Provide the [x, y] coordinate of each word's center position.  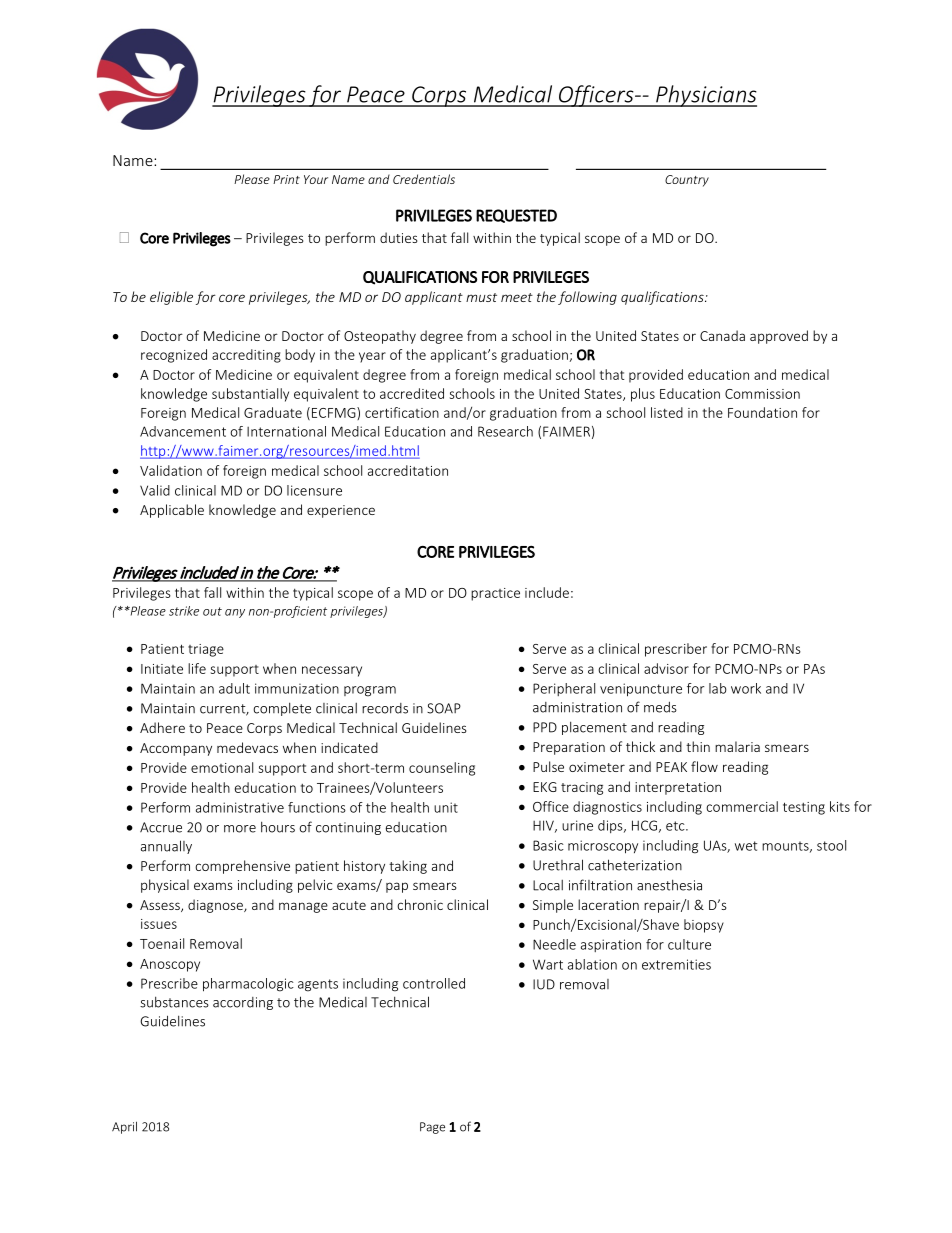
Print [286, 179]
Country [687, 181]
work [746, 688]
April [124, 1127]
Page [432, 1128]
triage [206, 650]
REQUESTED [516, 216]
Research [505, 431]
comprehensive [242, 867]
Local [548, 885]
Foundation [762, 412]
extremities [676, 964]
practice [495, 594]
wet [746, 846]
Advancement [183, 431]
